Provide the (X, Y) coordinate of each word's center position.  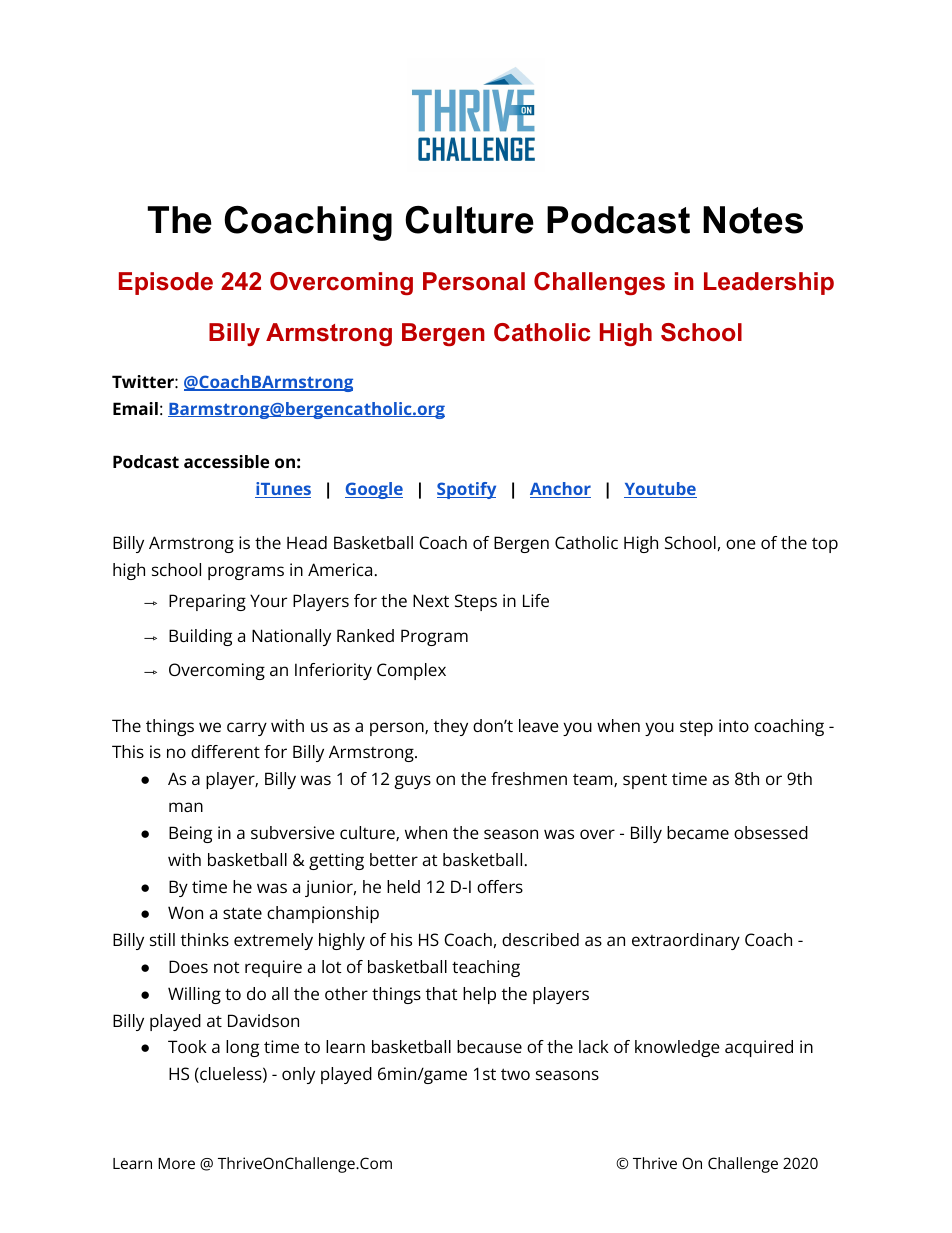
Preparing (207, 602)
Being (190, 834)
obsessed (771, 832)
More (176, 1163)
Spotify (466, 490)
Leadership (769, 283)
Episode (166, 283)
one (741, 544)
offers (500, 886)
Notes (753, 220)
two (515, 1074)
